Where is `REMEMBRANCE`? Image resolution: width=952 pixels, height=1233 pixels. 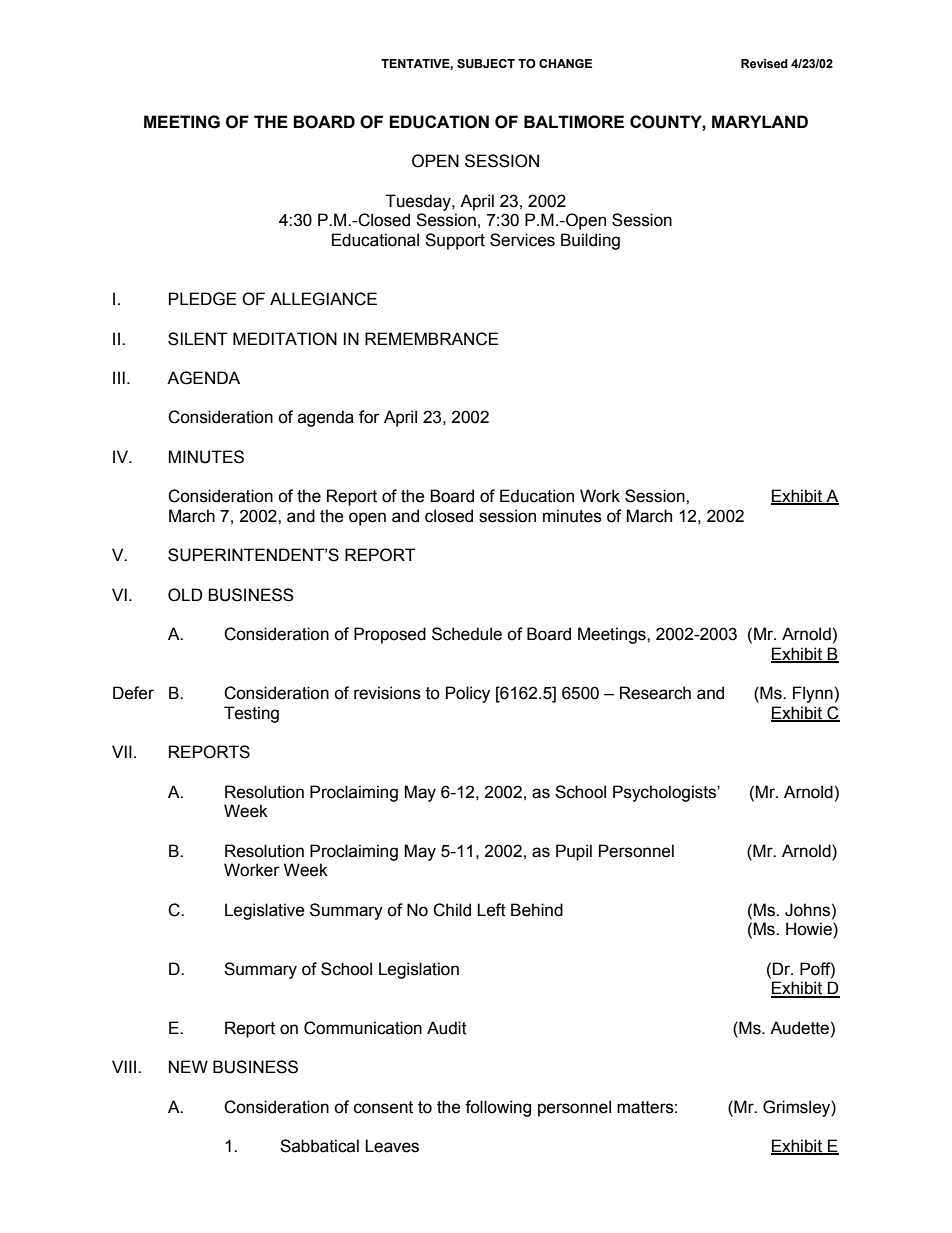
REMEMBRANCE is located at coordinates (432, 339).
